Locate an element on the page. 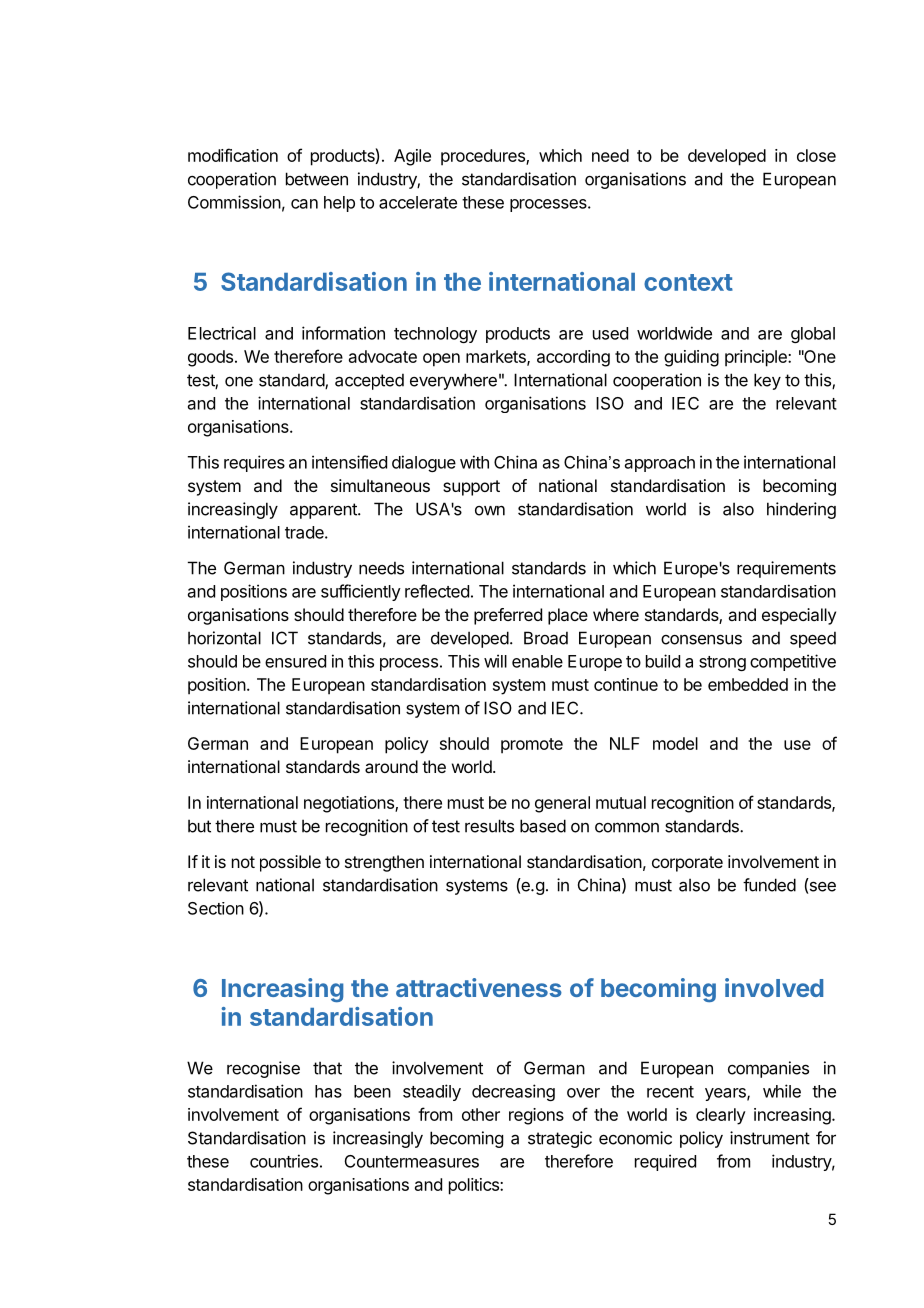 Image resolution: width=924 pixels, height=1308 pixels. close is located at coordinates (816, 155).
